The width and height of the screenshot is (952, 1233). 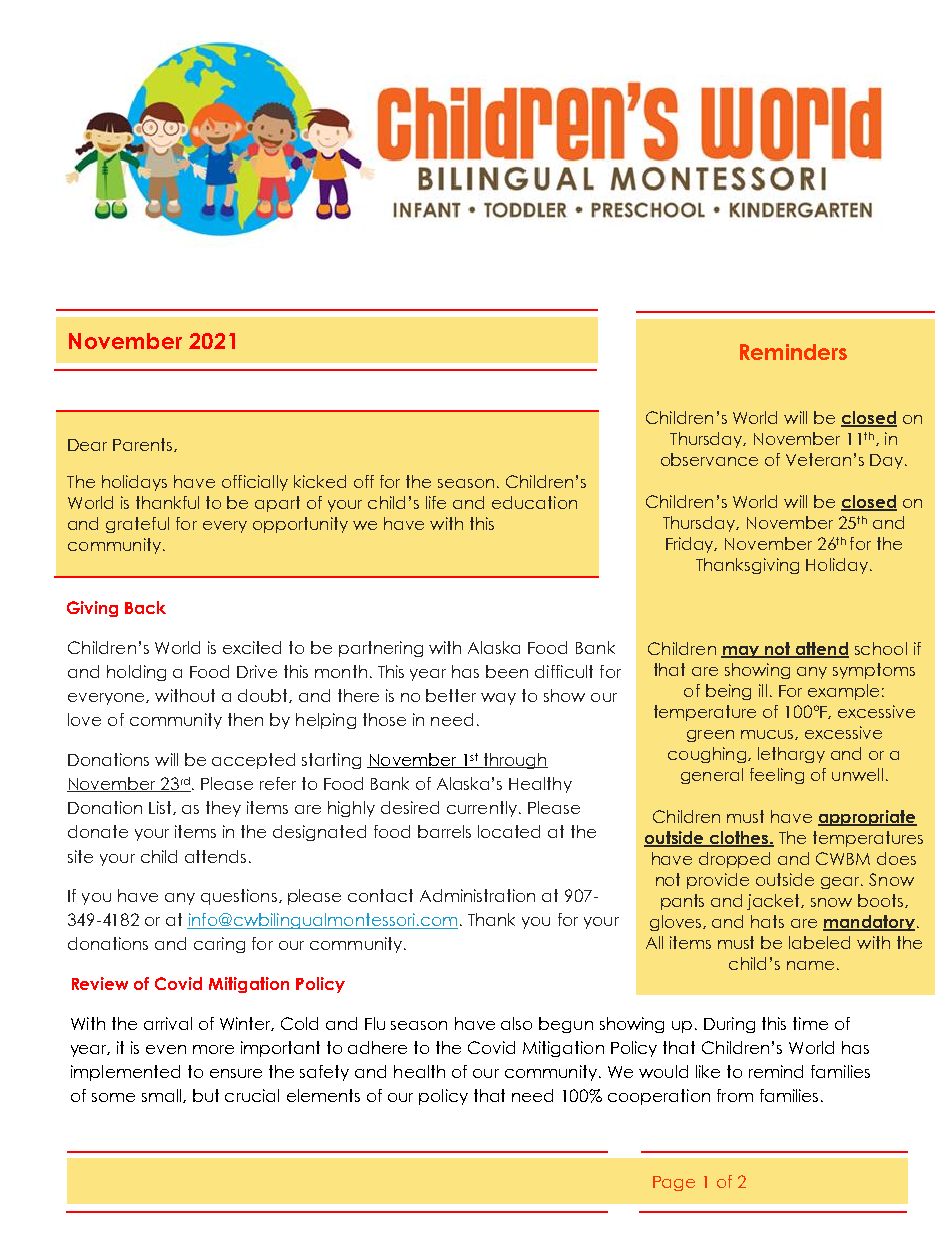 I want to click on Parents, so click(x=144, y=445).
